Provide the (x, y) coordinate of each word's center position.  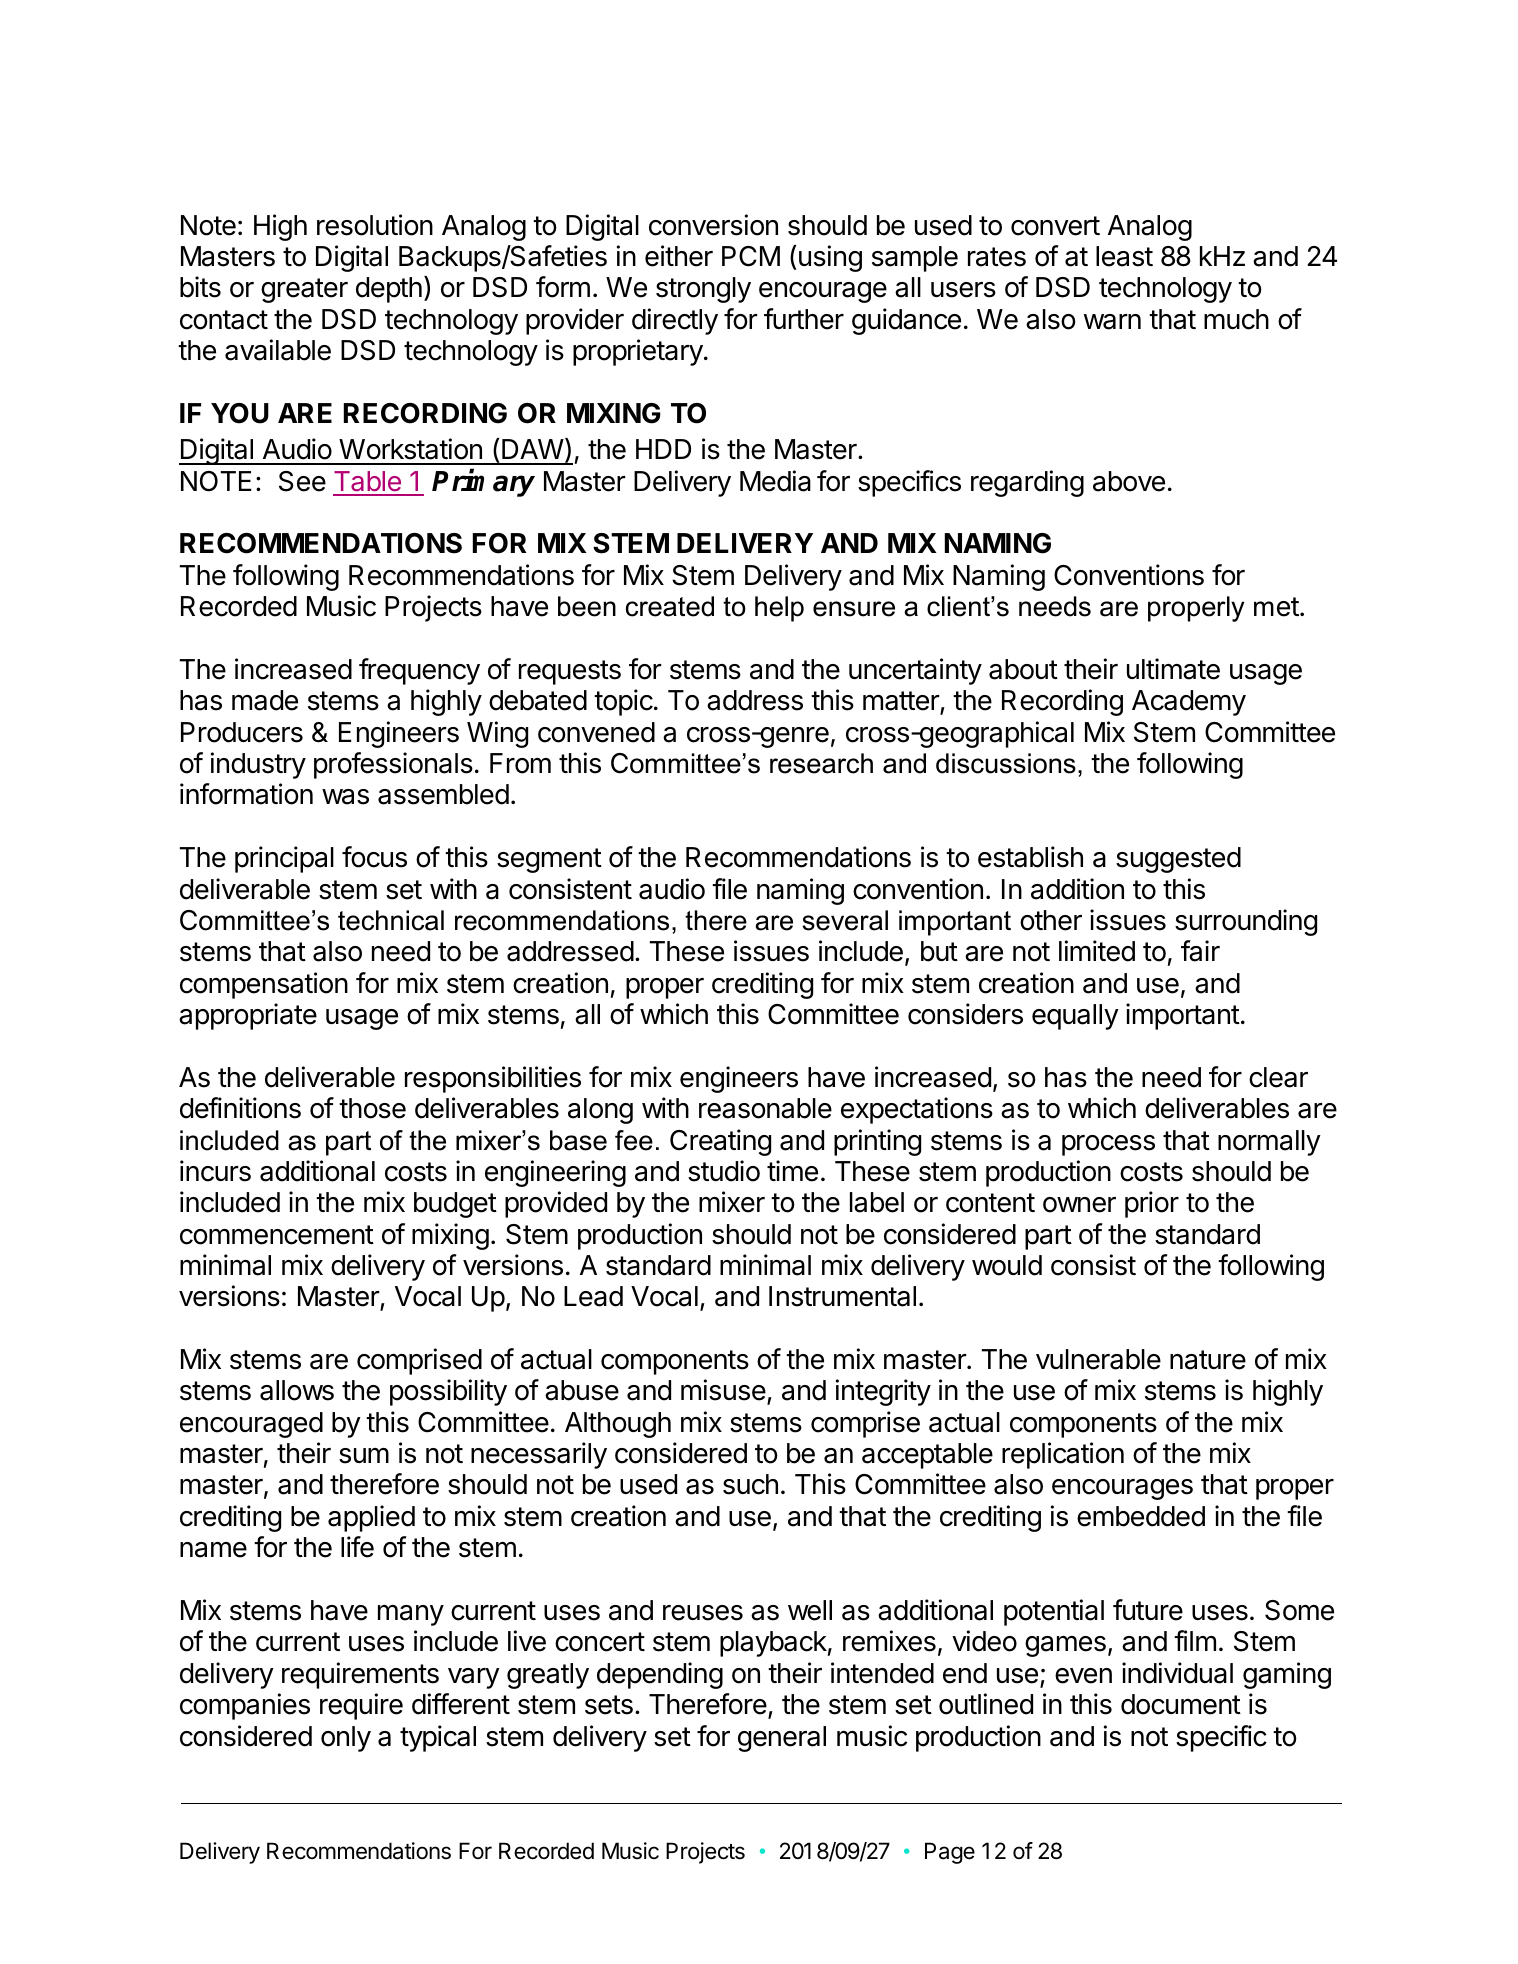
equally (1075, 1017)
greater (304, 290)
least (1124, 256)
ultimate (1173, 669)
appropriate (248, 1016)
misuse (723, 1390)
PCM (751, 256)
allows (297, 1390)
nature (1208, 1360)
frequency (419, 671)
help (779, 609)
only (346, 1739)
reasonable (765, 1108)
